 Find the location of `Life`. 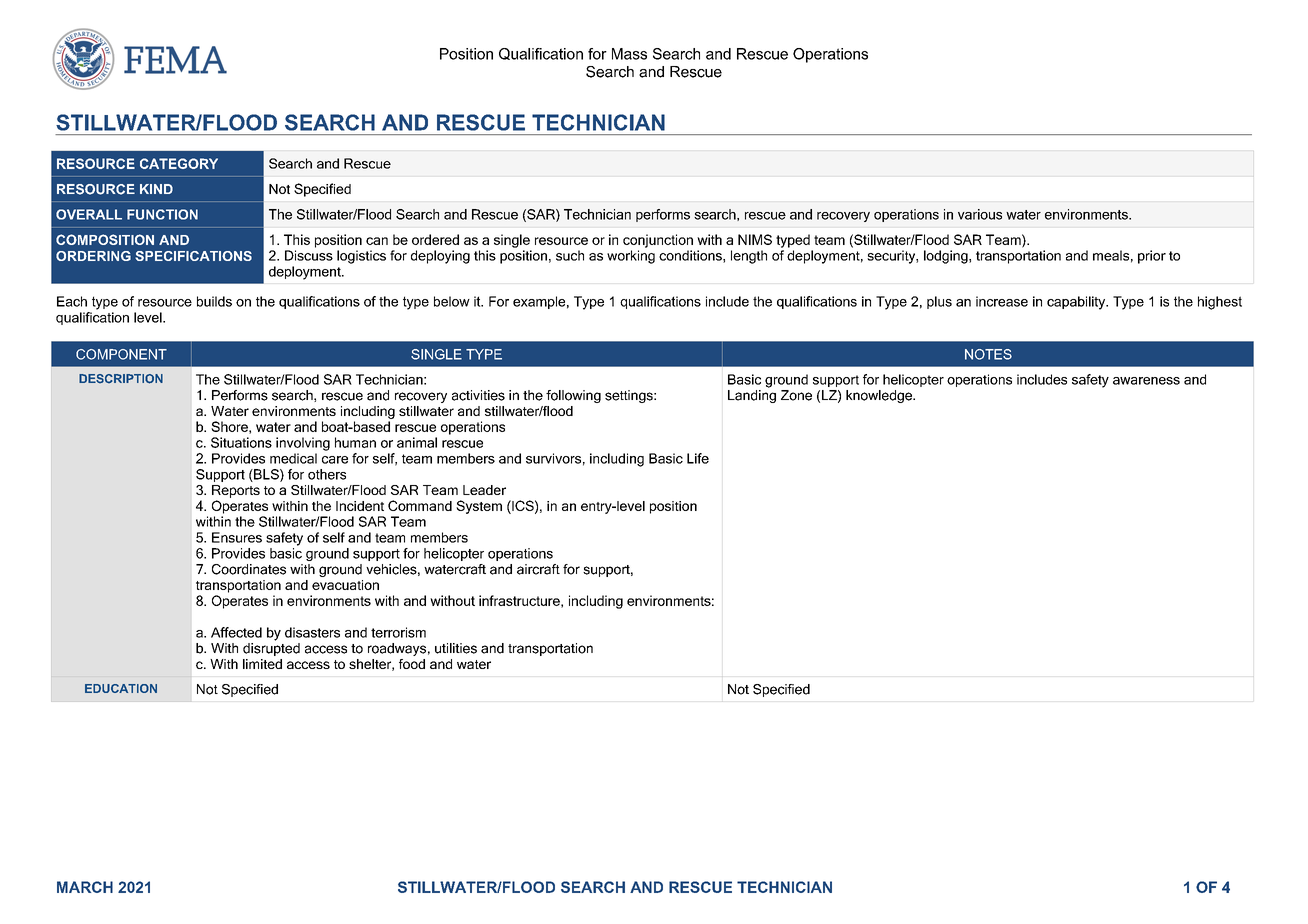

Life is located at coordinates (698, 458).
